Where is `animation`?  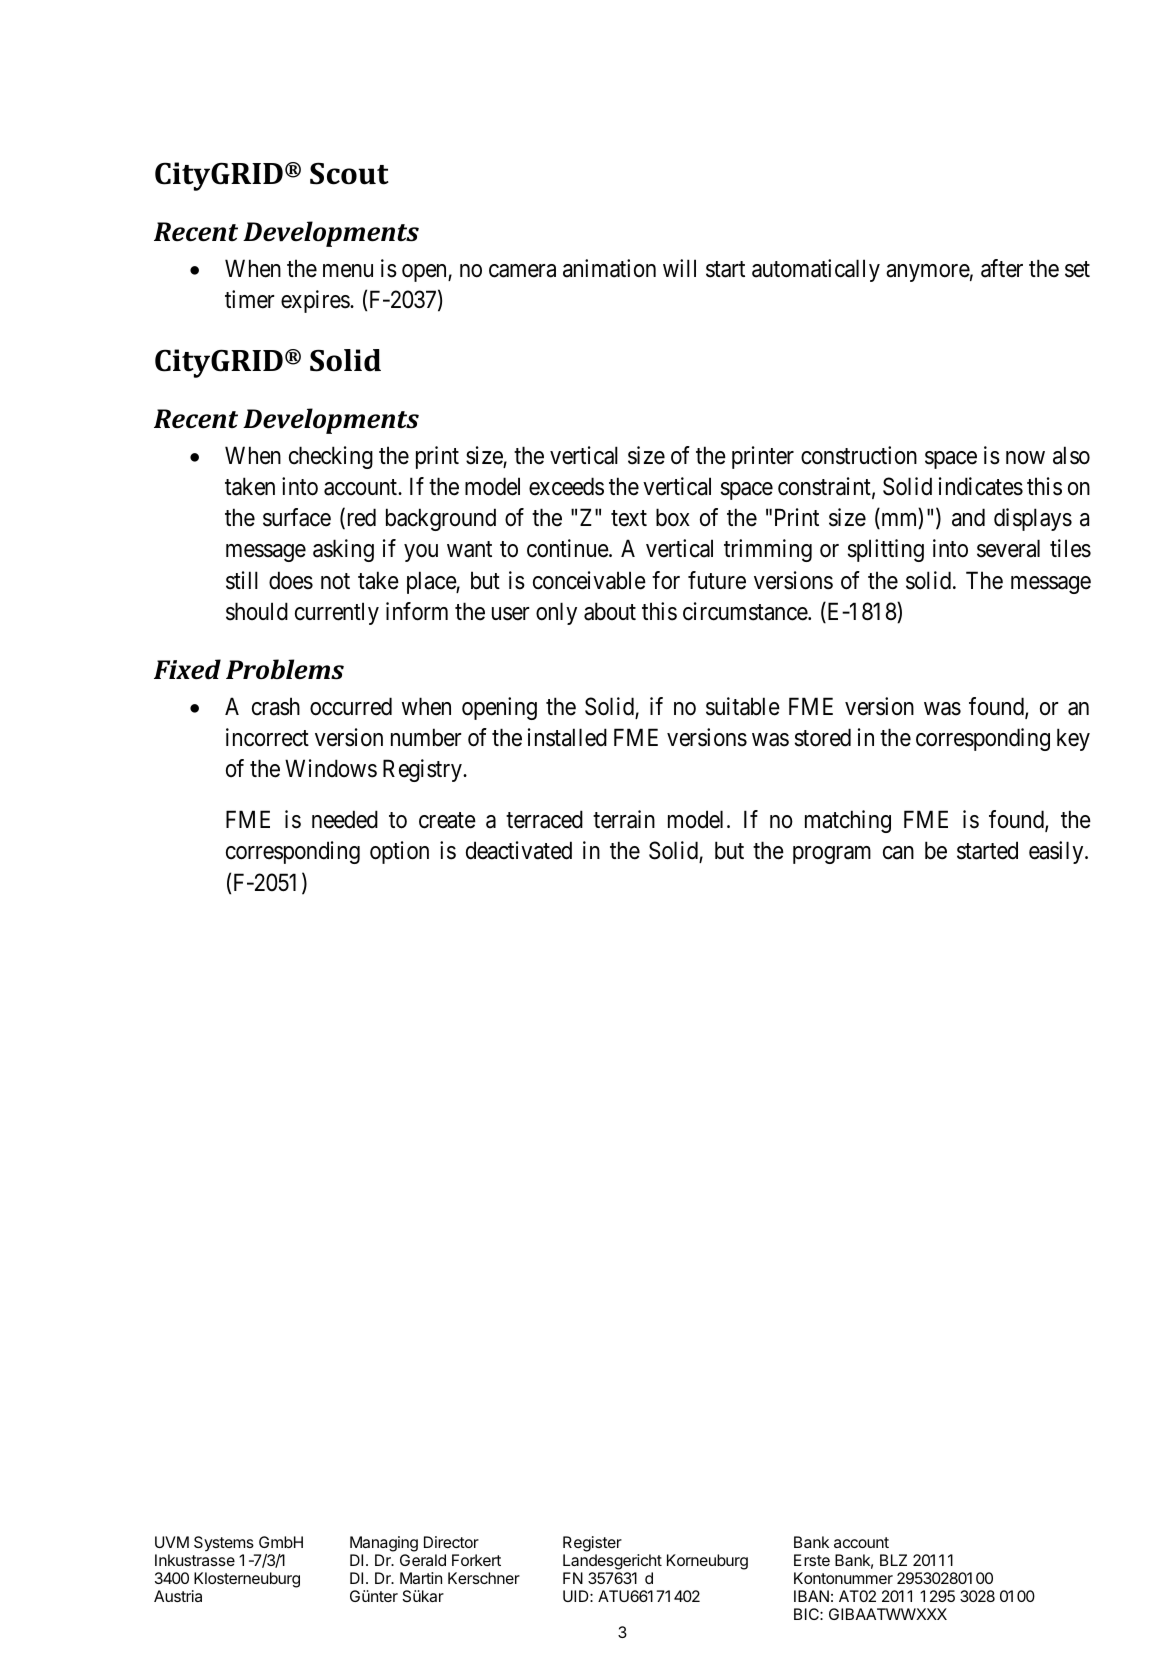 animation is located at coordinates (609, 268).
